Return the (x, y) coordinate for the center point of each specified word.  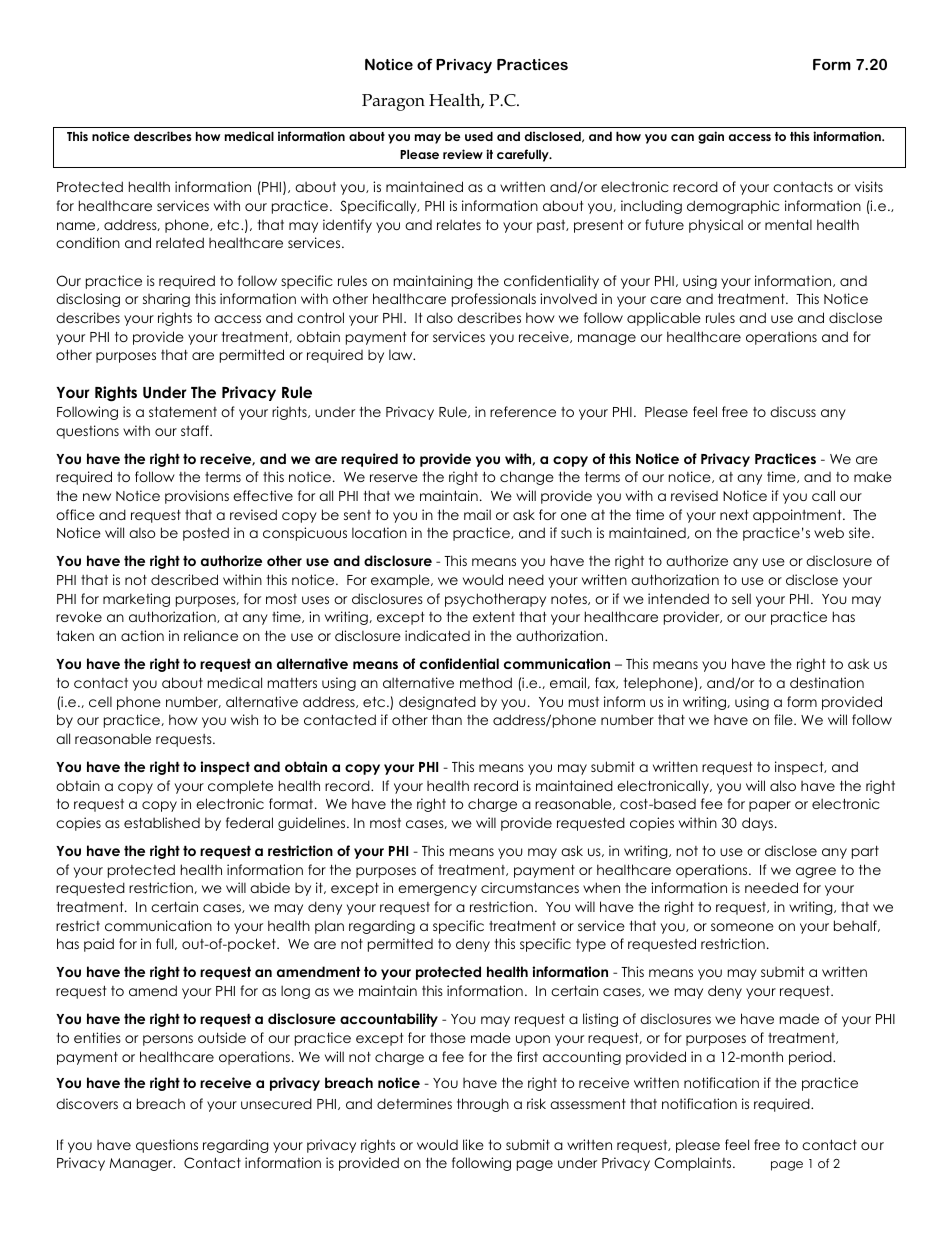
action (142, 635)
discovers (87, 1103)
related (180, 242)
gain (711, 137)
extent (494, 617)
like (473, 1144)
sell (741, 598)
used (479, 136)
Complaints (694, 1164)
